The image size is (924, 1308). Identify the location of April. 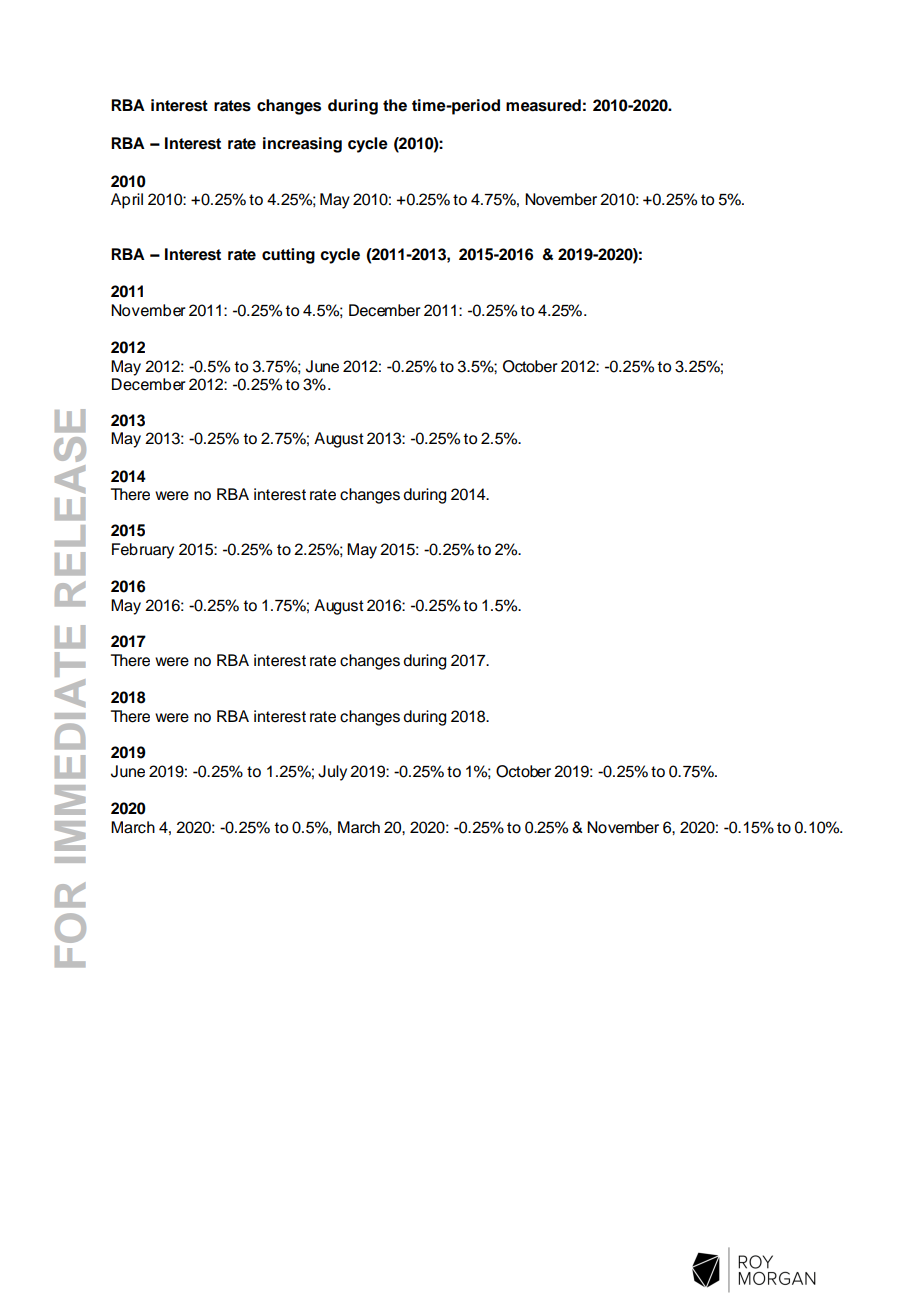
(127, 201).
